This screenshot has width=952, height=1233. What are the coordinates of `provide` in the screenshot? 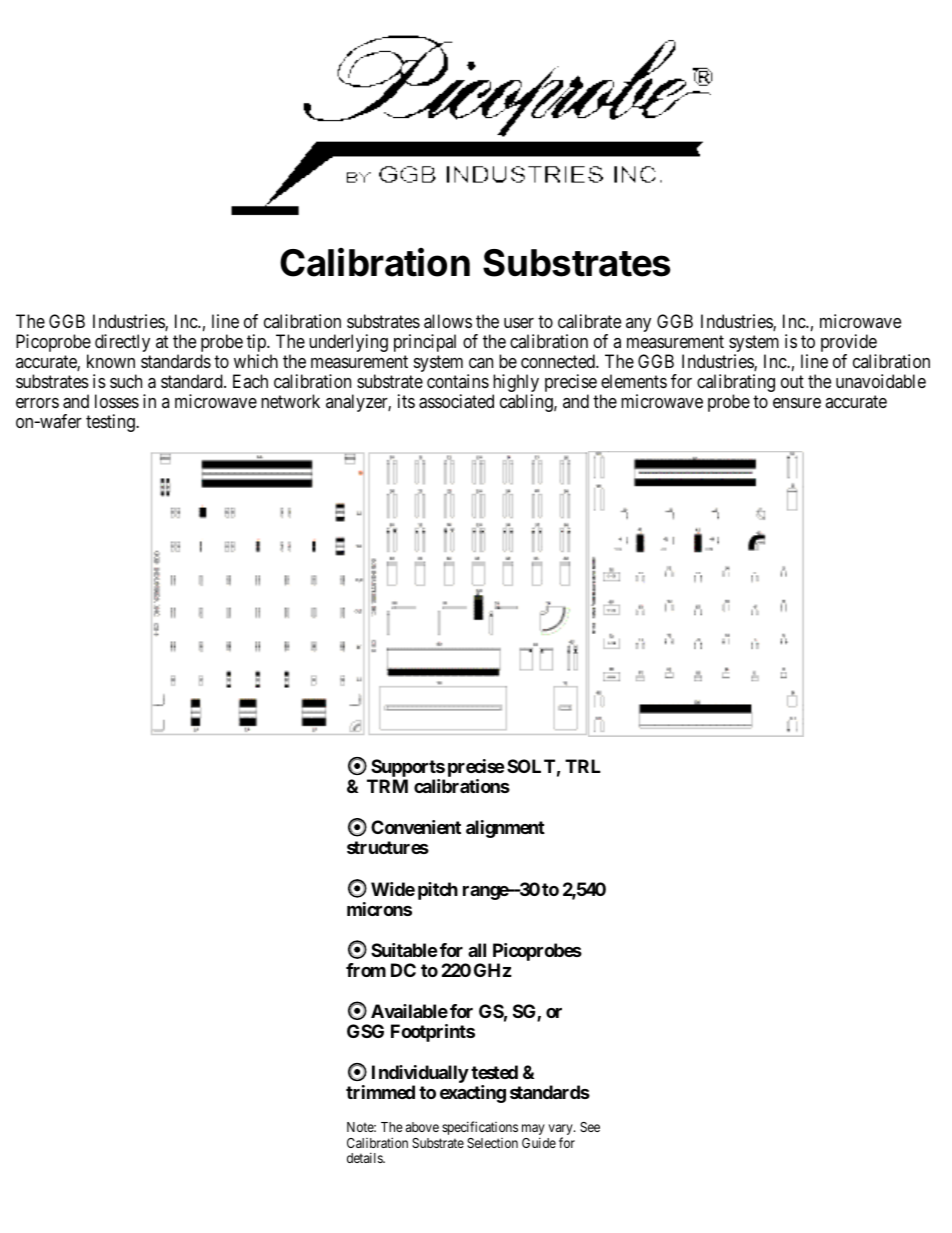 It's located at (849, 344).
